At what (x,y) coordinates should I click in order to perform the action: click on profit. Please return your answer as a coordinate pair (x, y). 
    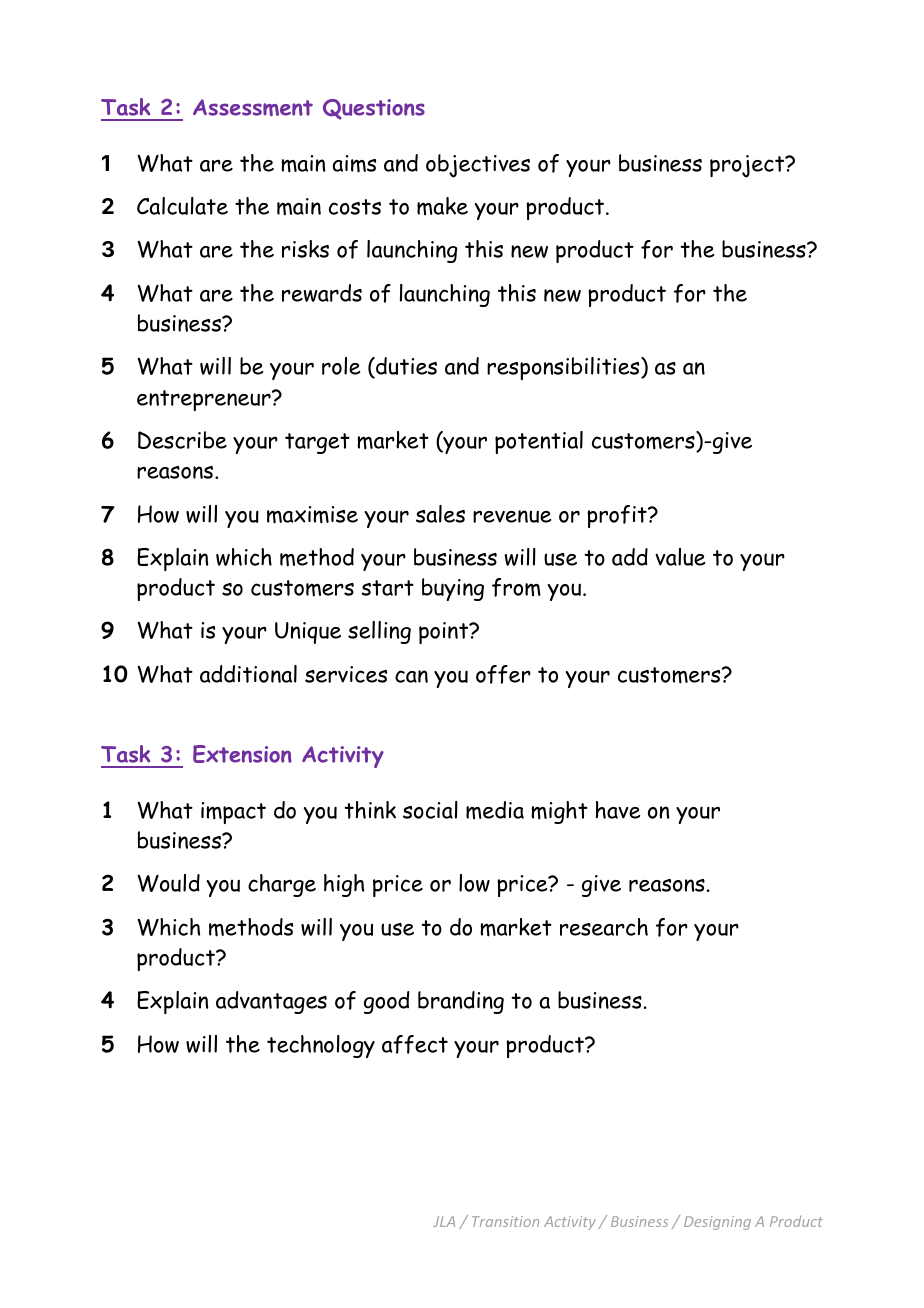
    Looking at the image, I should click on (618, 516).
